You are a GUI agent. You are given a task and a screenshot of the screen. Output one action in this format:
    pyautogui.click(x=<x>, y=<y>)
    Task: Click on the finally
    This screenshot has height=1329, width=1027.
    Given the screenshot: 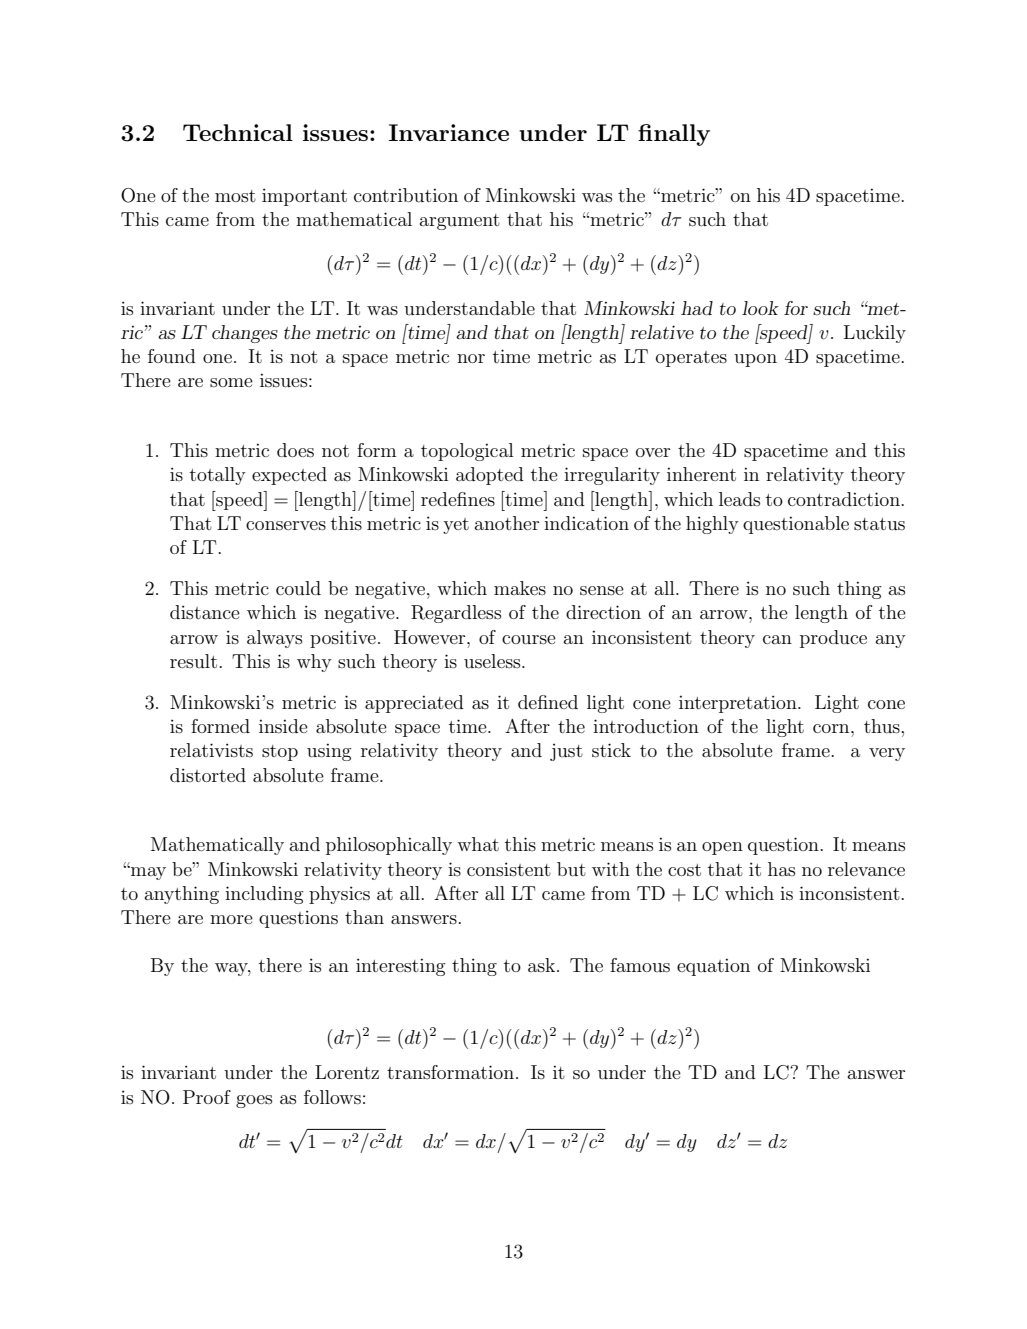 What is the action you would take?
    pyautogui.click(x=674, y=135)
